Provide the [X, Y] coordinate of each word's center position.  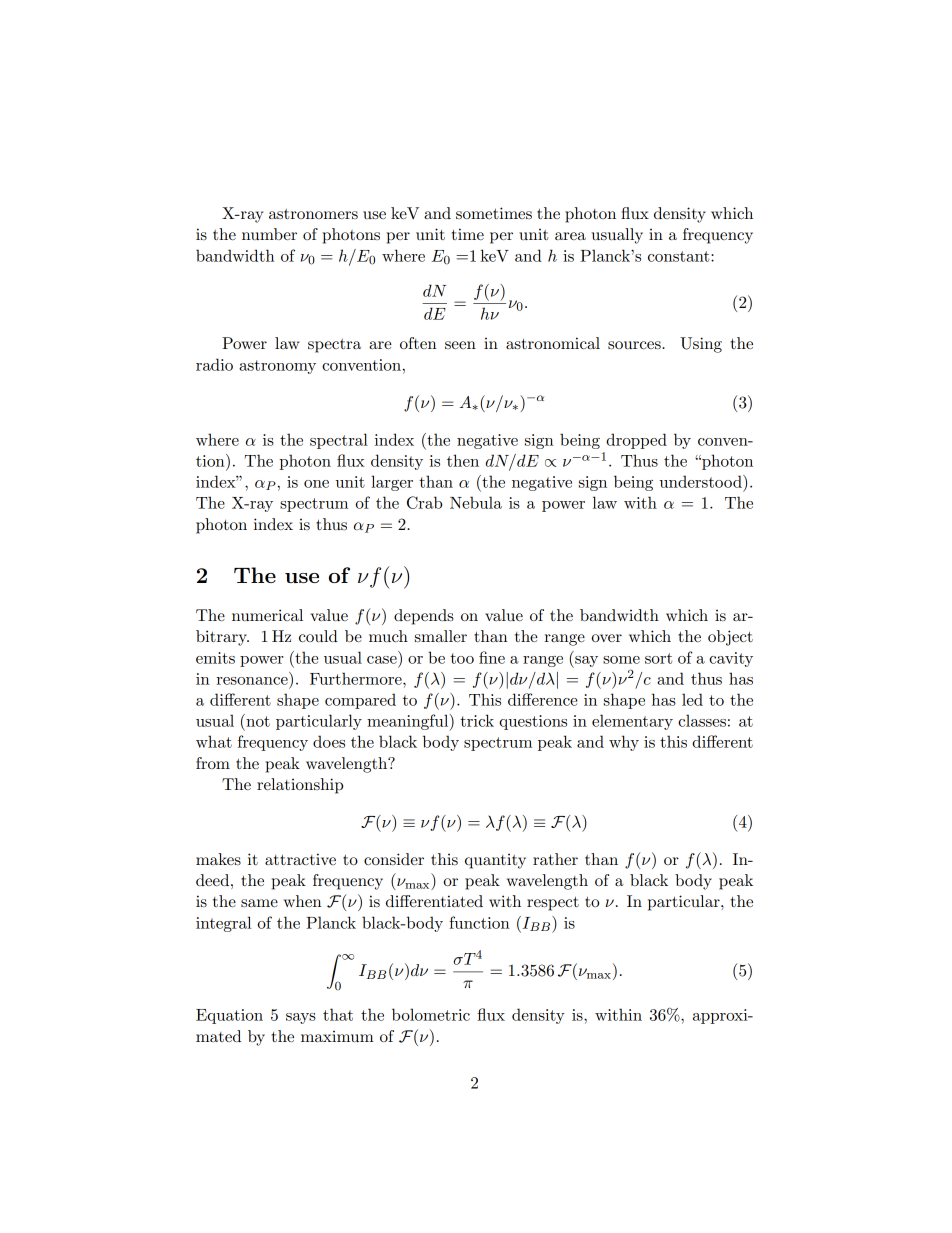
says [301, 1018]
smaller [441, 636]
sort [658, 658]
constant [680, 256]
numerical [267, 615]
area [570, 236]
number [269, 234]
